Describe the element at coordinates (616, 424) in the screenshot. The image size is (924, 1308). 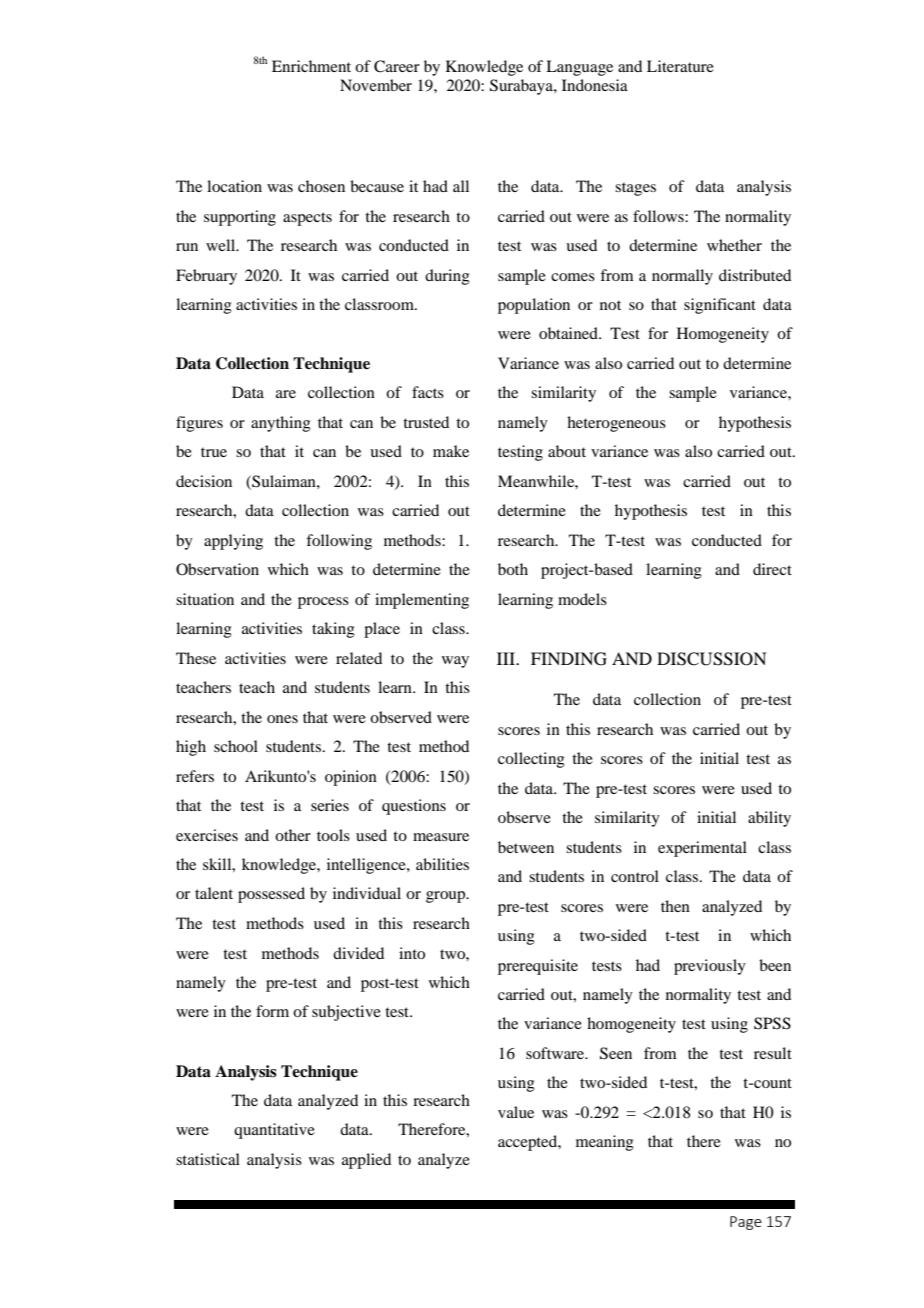
I see `heterogeneous` at that location.
